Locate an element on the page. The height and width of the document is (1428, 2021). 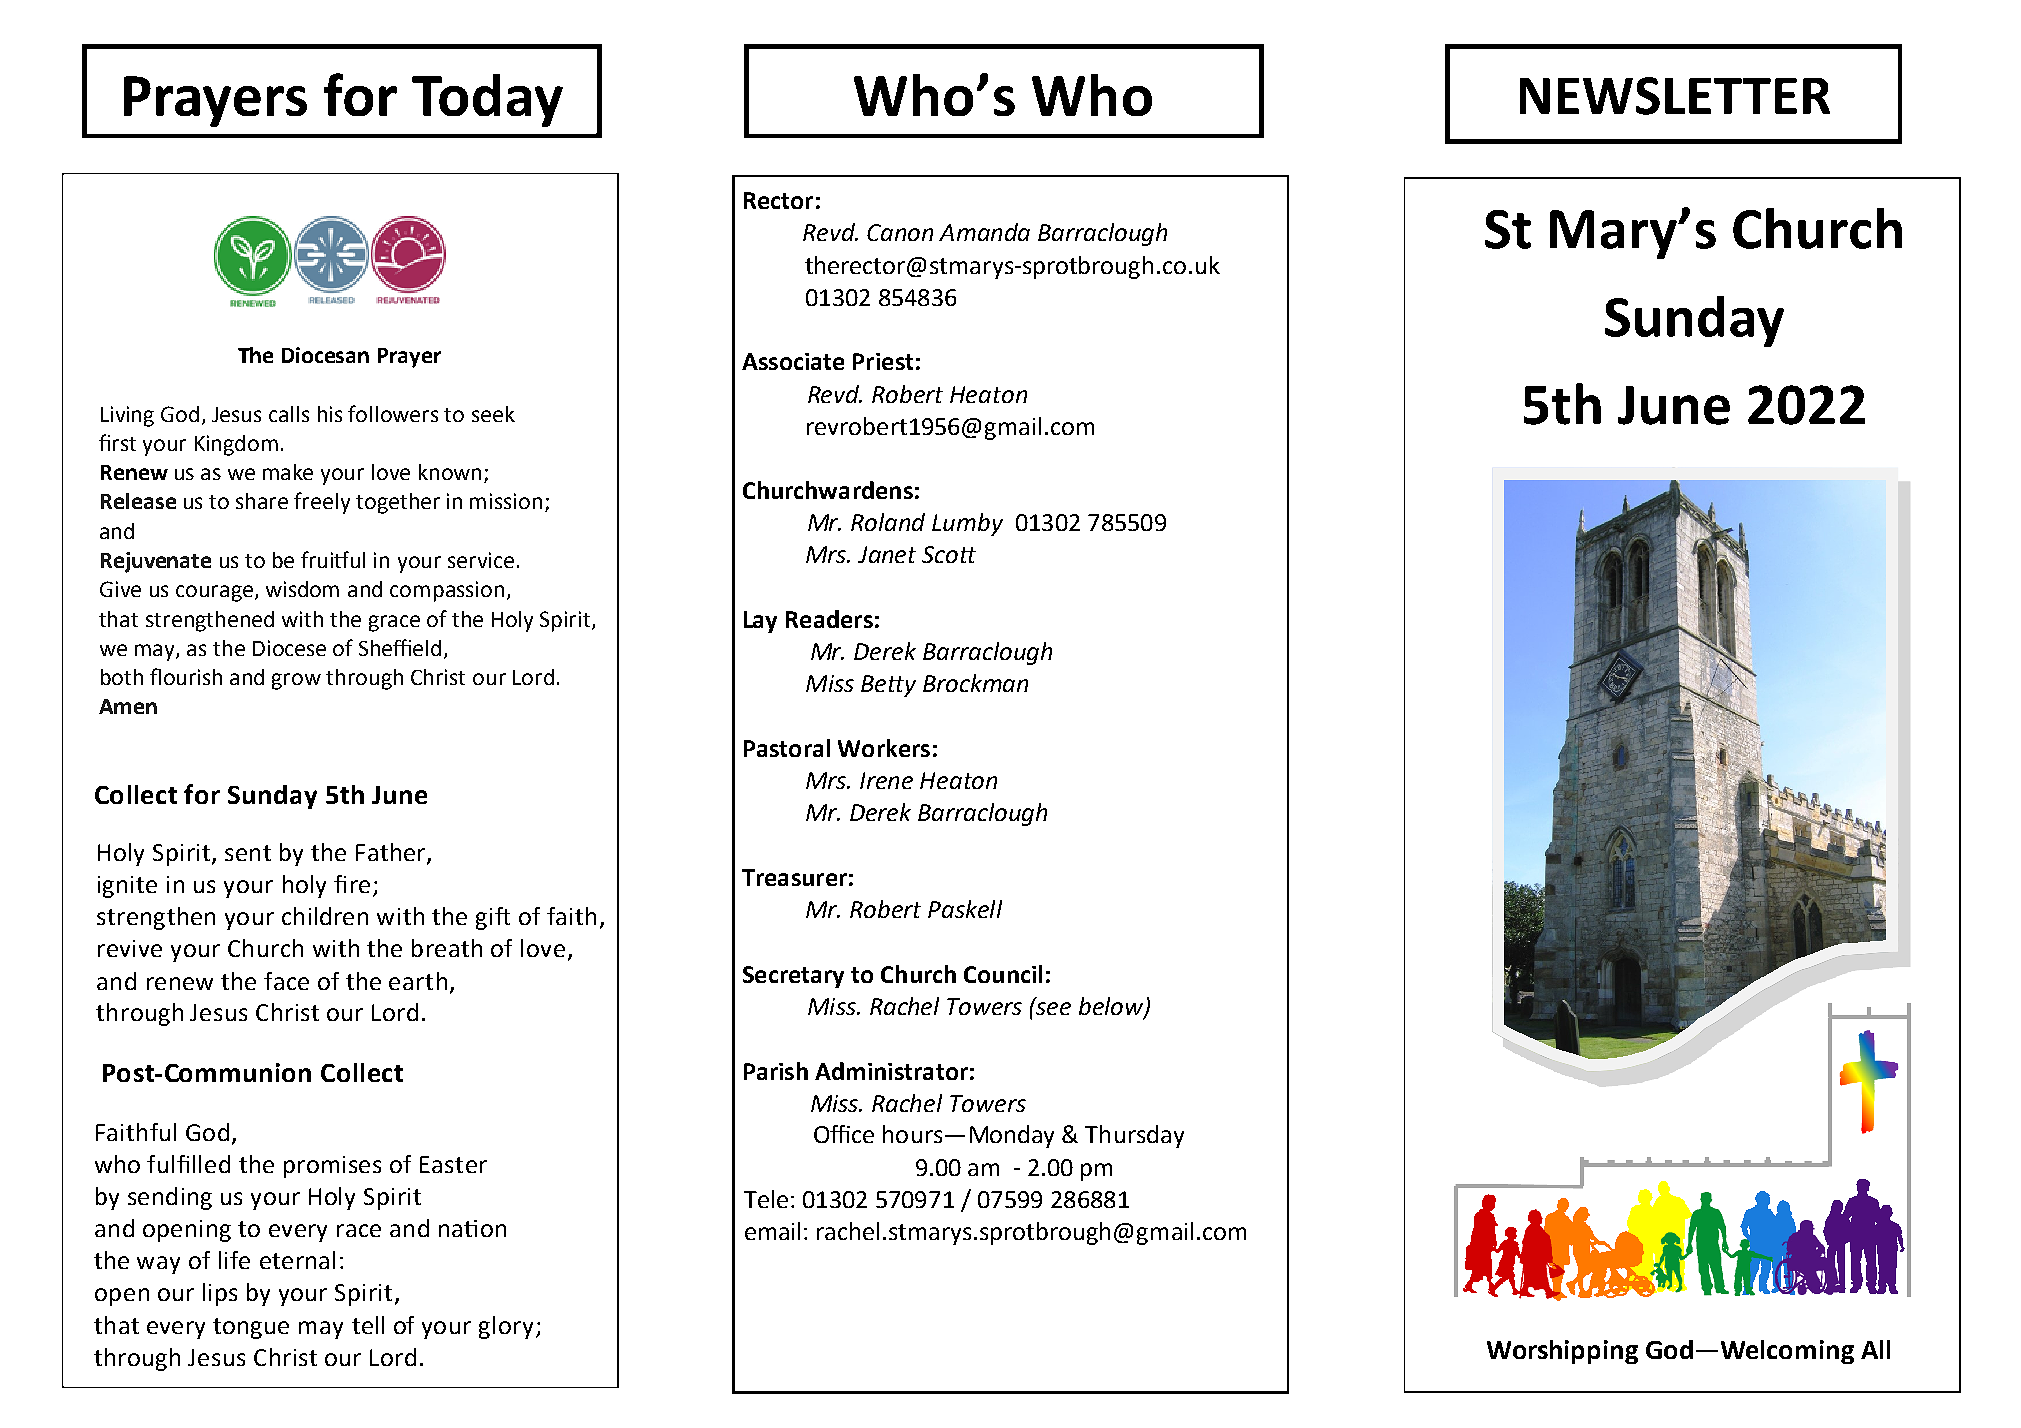
Parish is located at coordinates (776, 1071).
